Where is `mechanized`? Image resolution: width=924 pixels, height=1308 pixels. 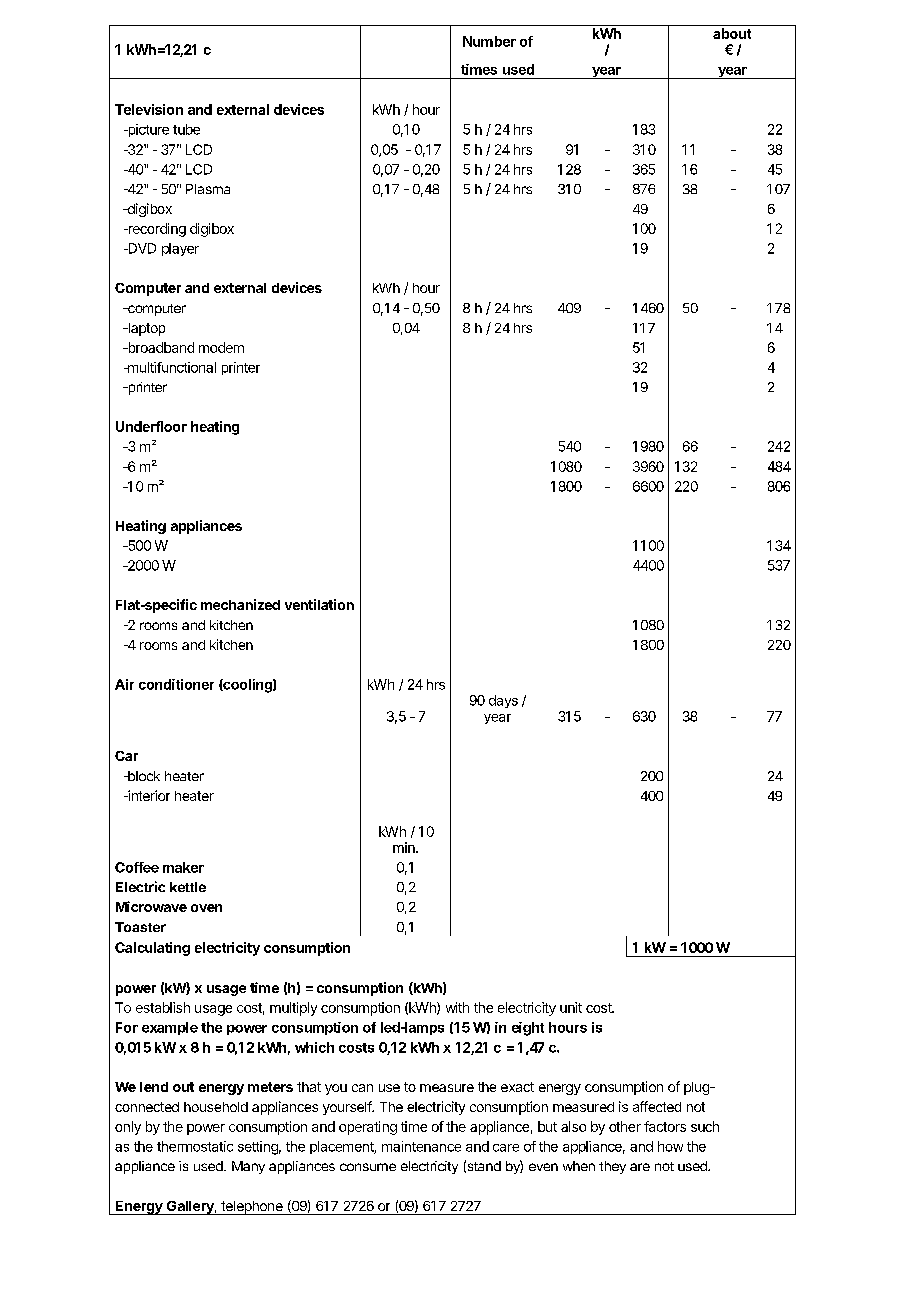
mechanized is located at coordinates (240, 604).
